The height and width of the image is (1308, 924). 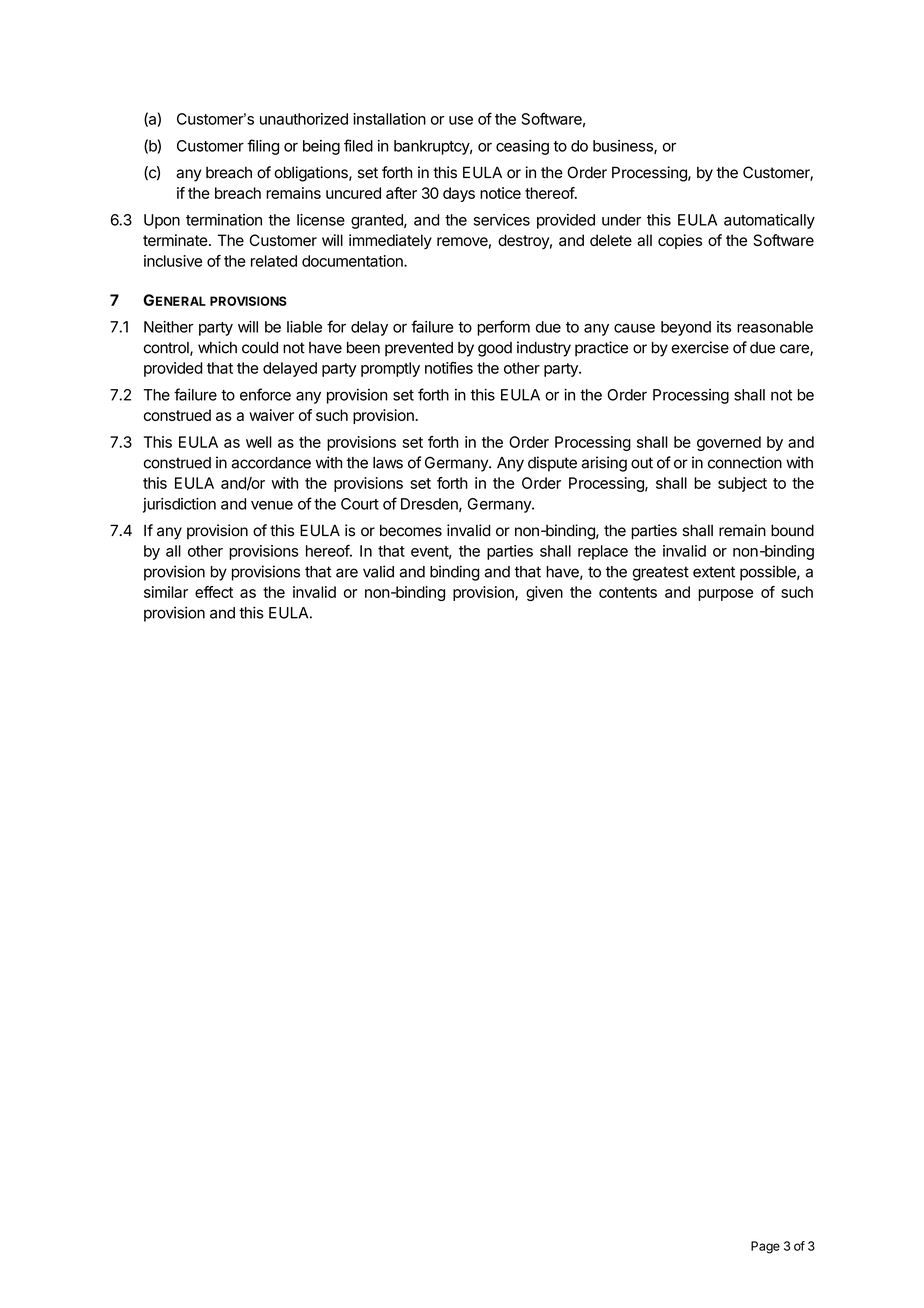 I want to click on extent, so click(x=714, y=572).
